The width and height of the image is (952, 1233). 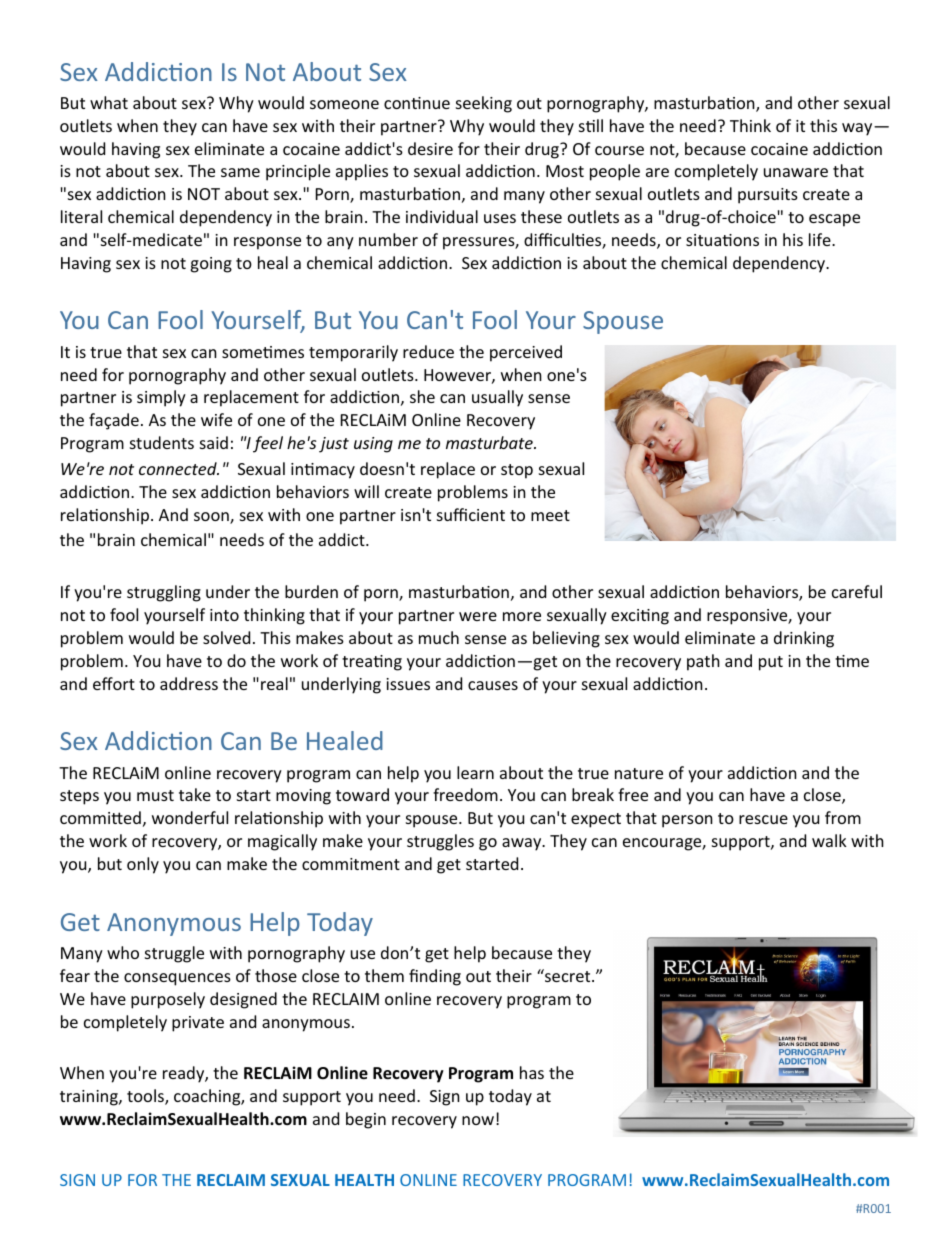 I want to click on careful, so click(x=857, y=591).
